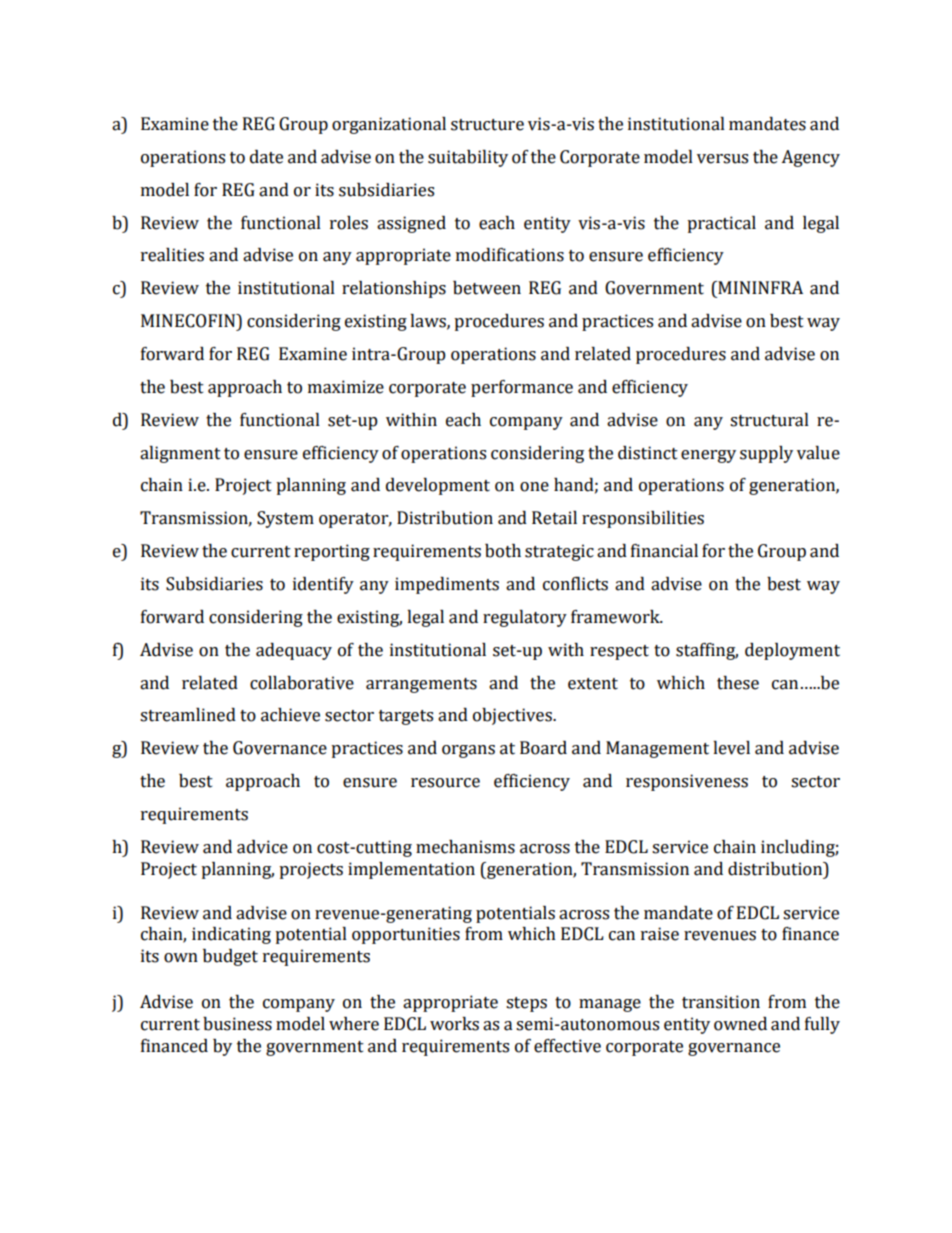  I want to click on business, so click(237, 1024).
